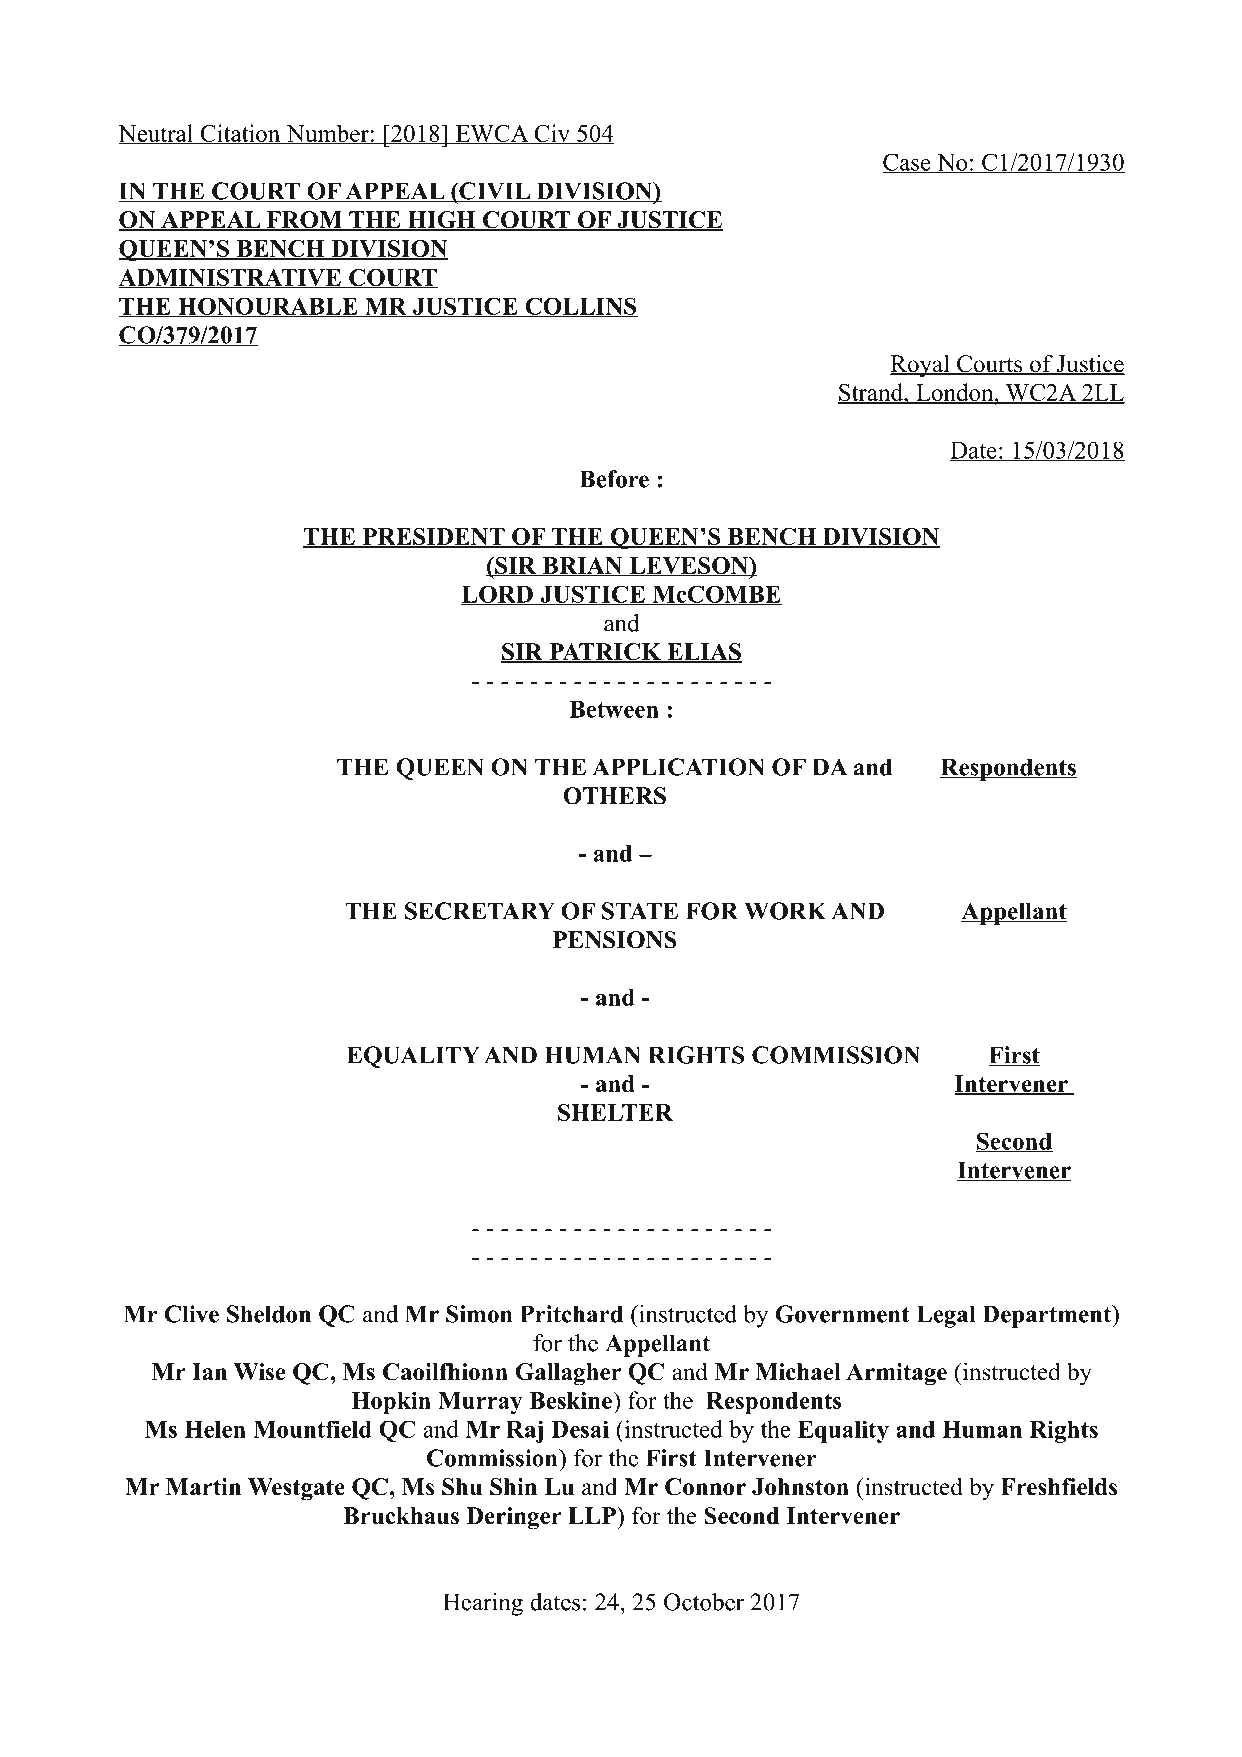  Describe the element at coordinates (605, 653) in the image. I see `PATRICK` at that location.
